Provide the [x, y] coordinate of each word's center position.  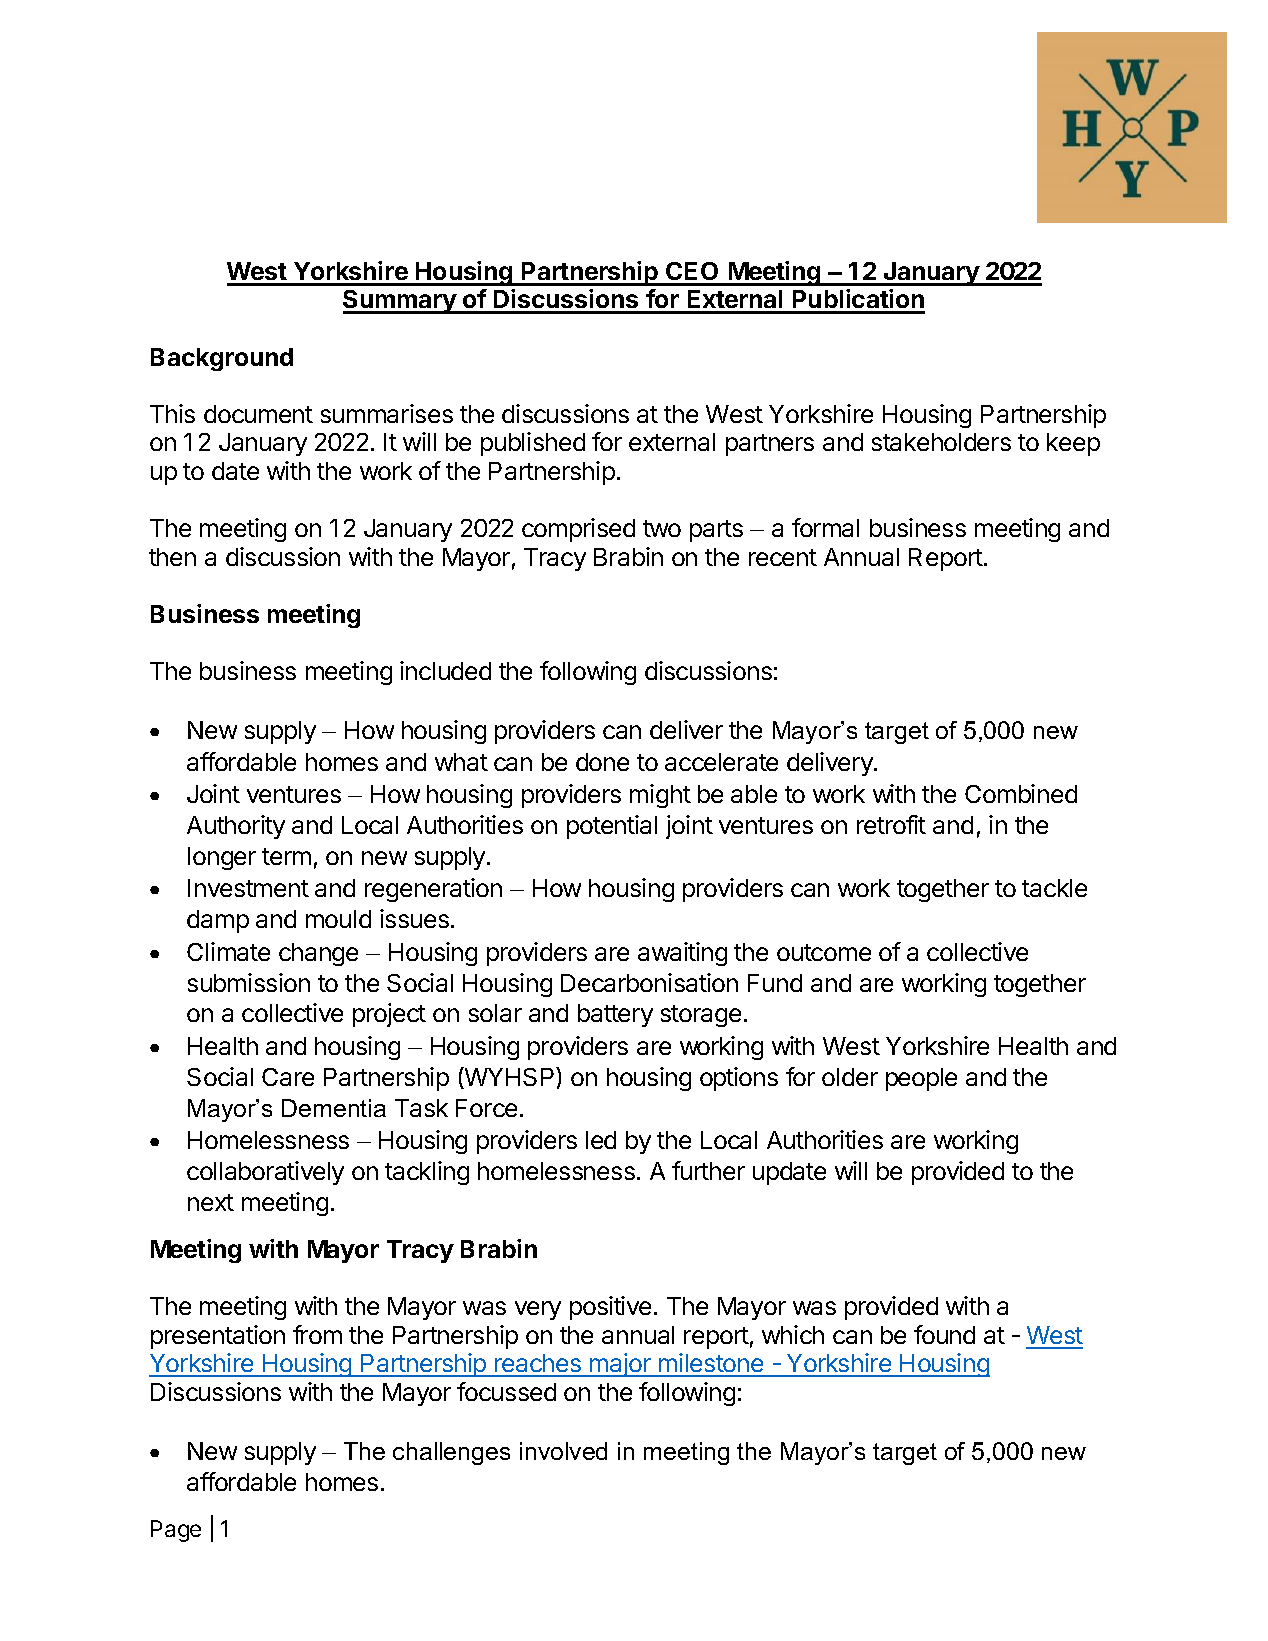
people [921, 1079]
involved [563, 1451]
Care [288, 1077]
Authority [236, 827]
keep [1073, 444]
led [601, 1140]
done [602, 762]
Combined [1021, 793]
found [944, 1334]
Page [176, 1531]
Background [222, 359]
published [533, 444]
